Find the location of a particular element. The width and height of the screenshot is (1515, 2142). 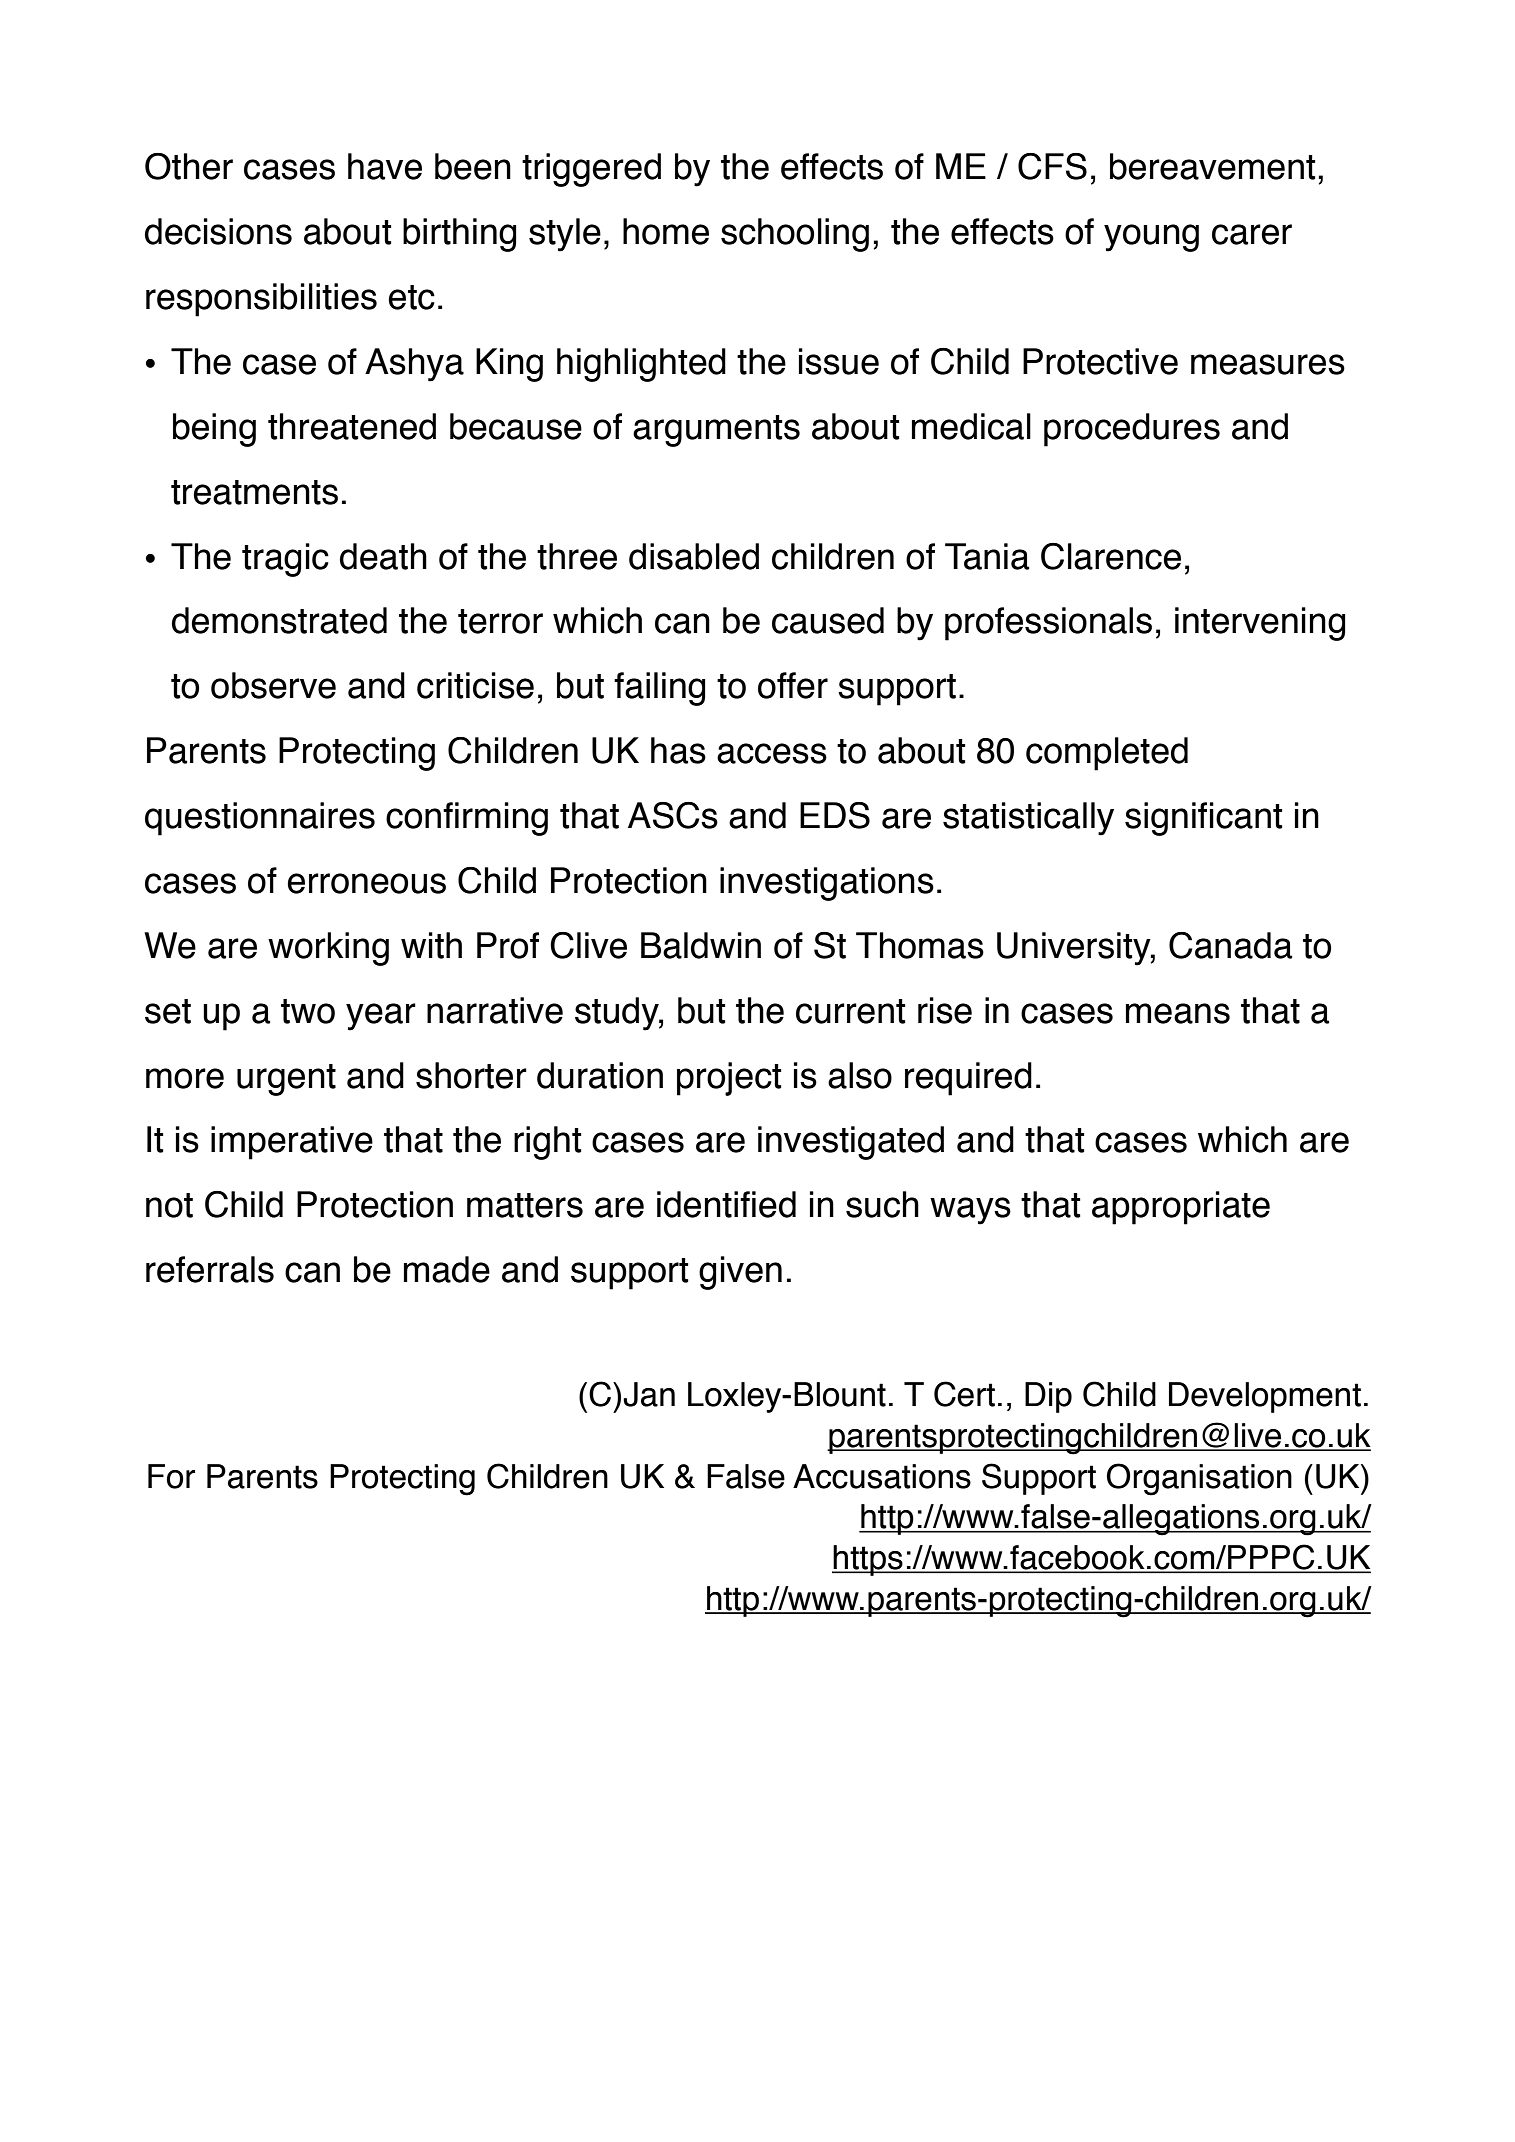

home is located at coordinates (666, 231).
